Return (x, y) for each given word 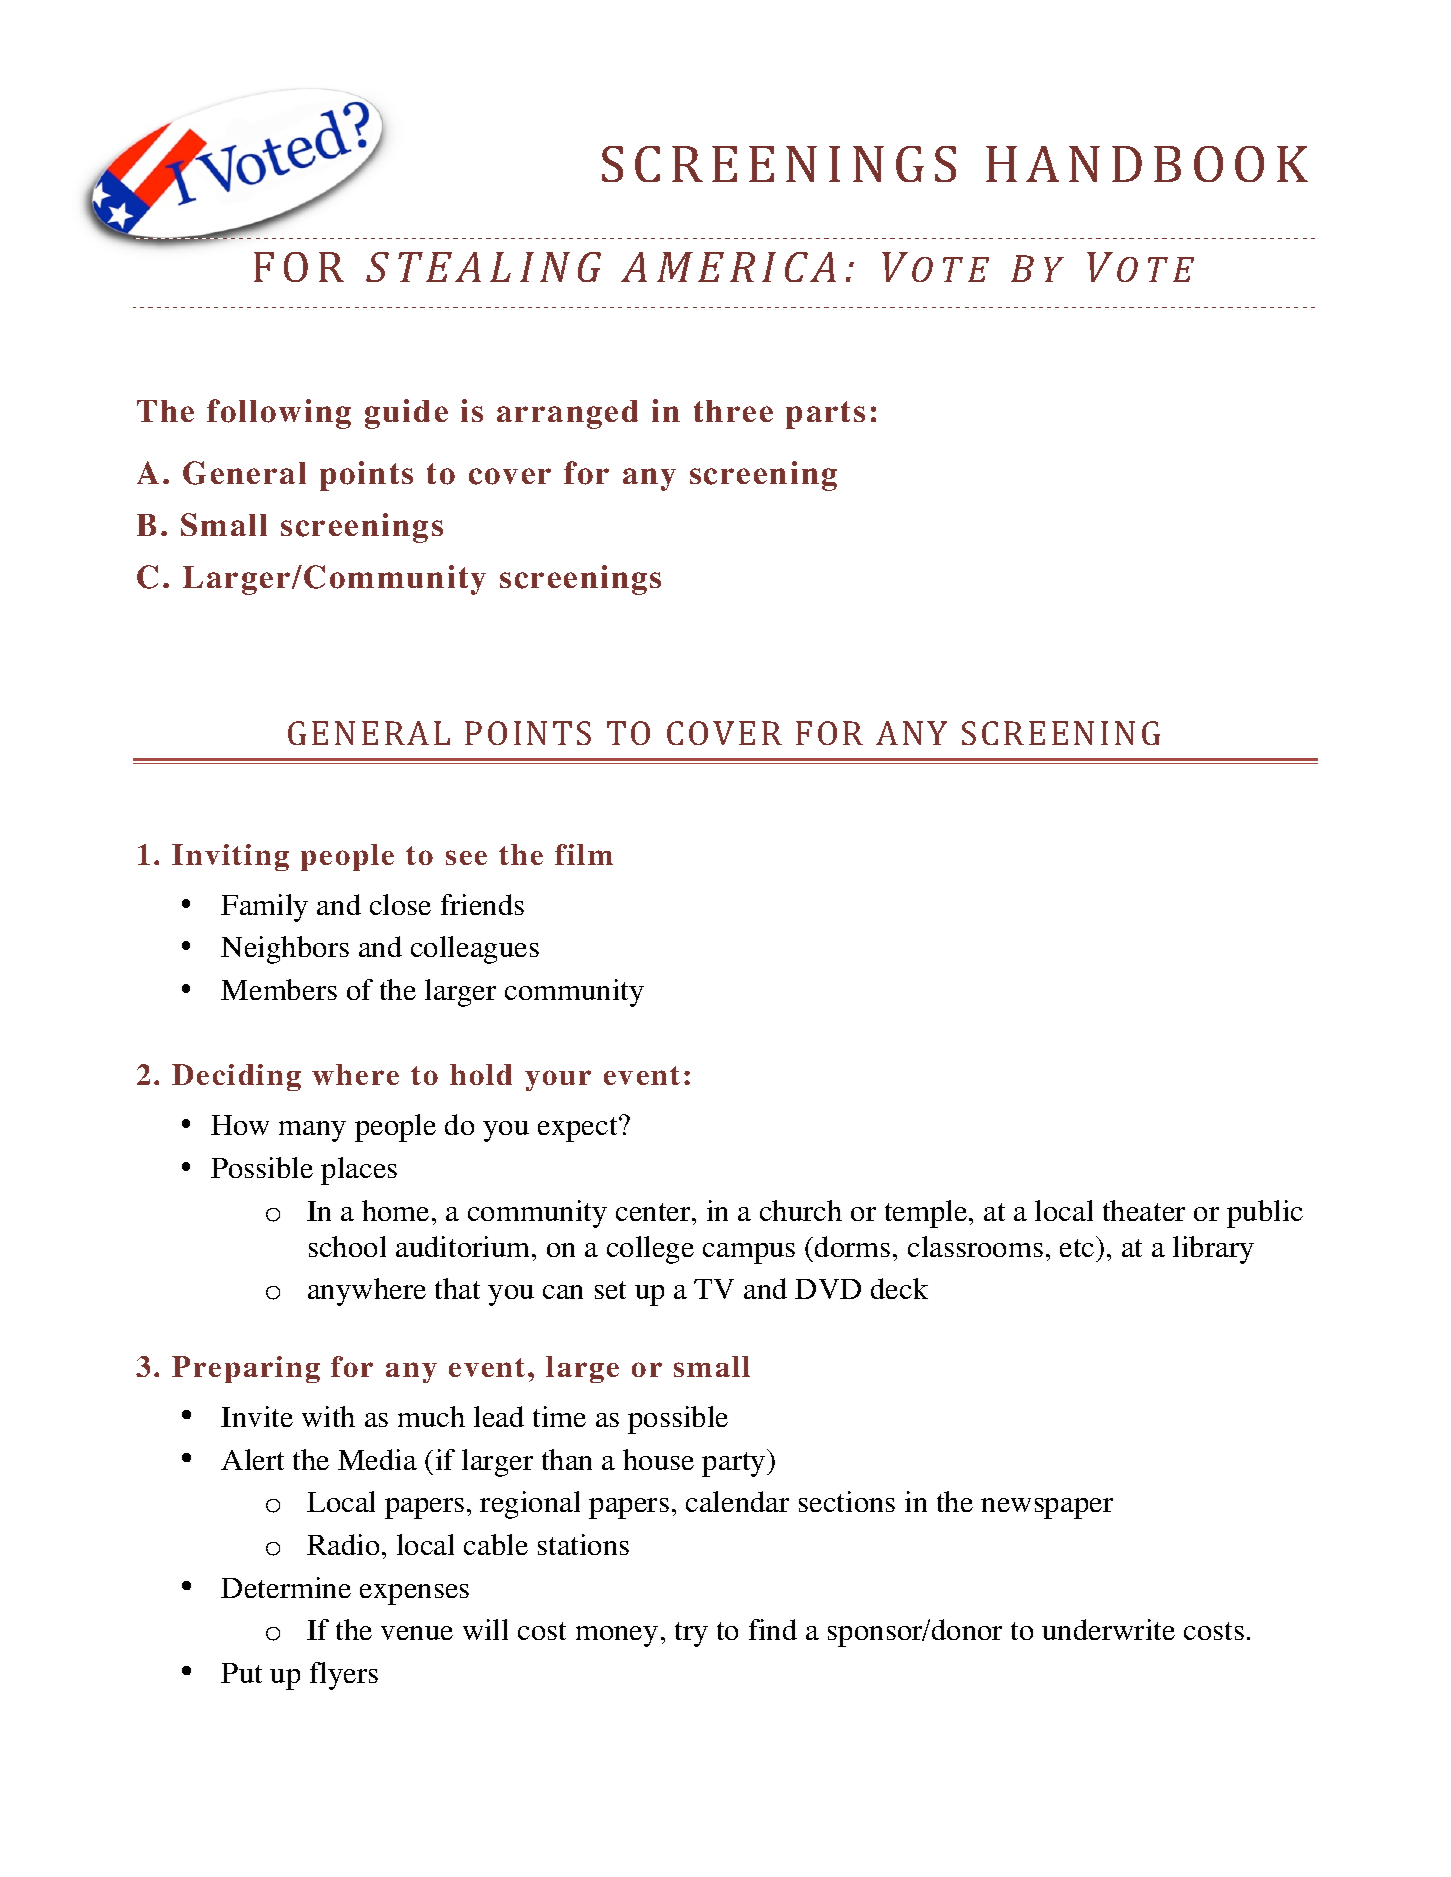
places (359, 1171)
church (801, 1210)
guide (406, 414)
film (584, 854)
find (773, 1629)
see (466, 857)
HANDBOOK (1147, 164)
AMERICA (728, 267)
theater (1144, 1210)
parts (825, 415)
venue (417, 1633)
